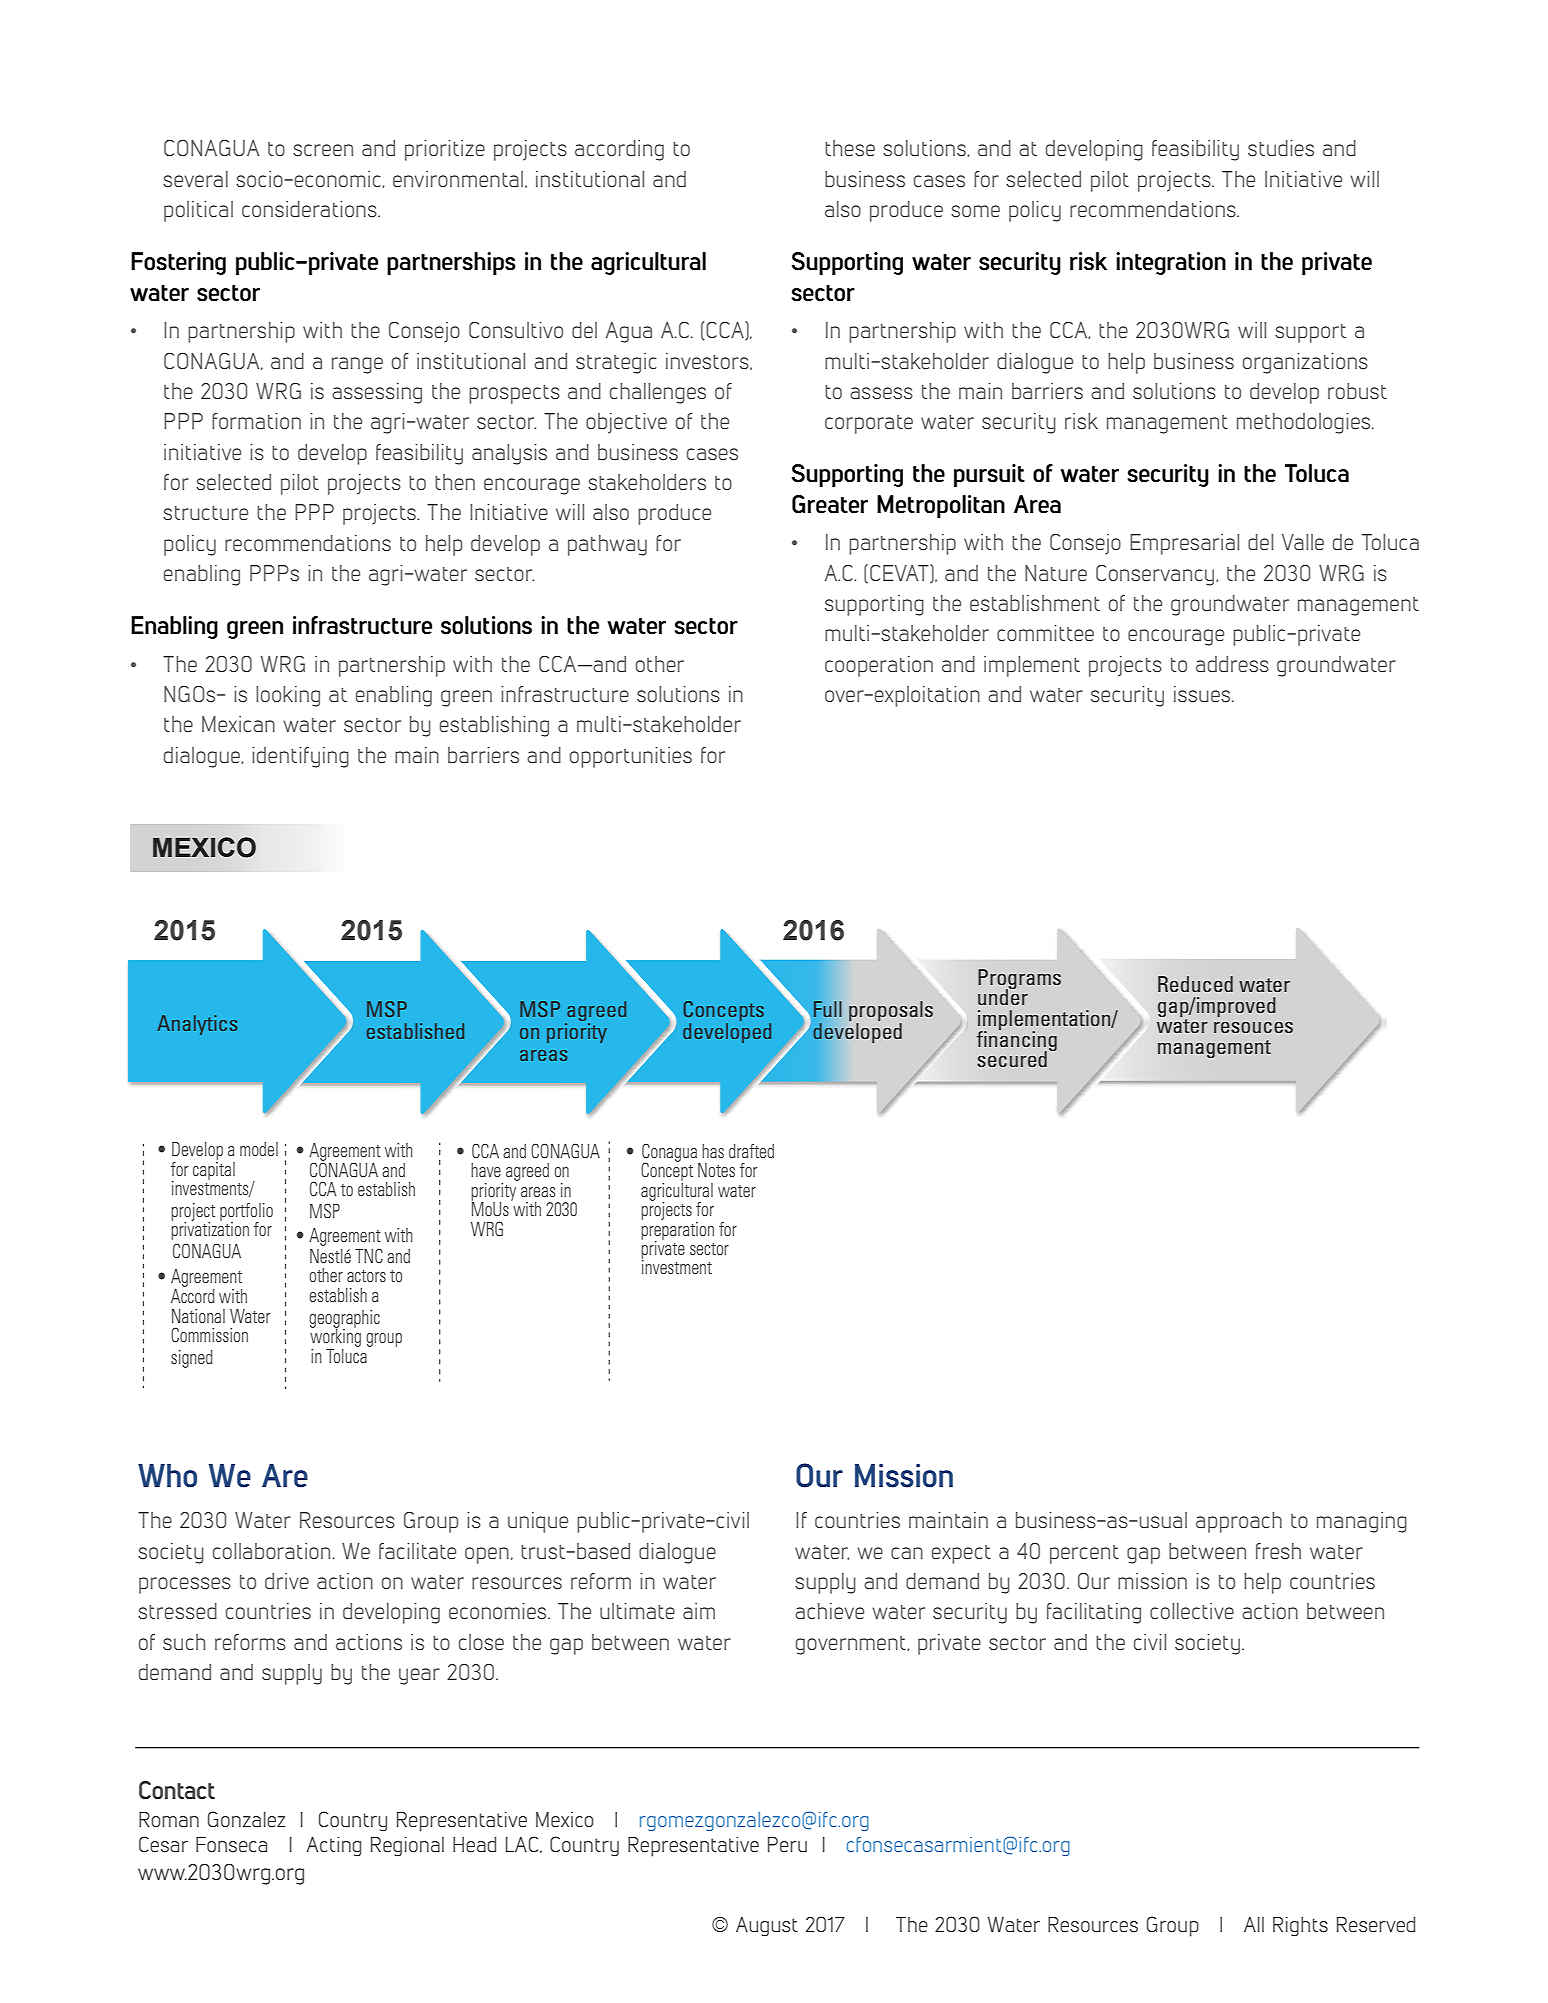  What do you see at coordinates (197, 1025) in the image?
I see `Analytics` at bounding box center [197, 1025].
